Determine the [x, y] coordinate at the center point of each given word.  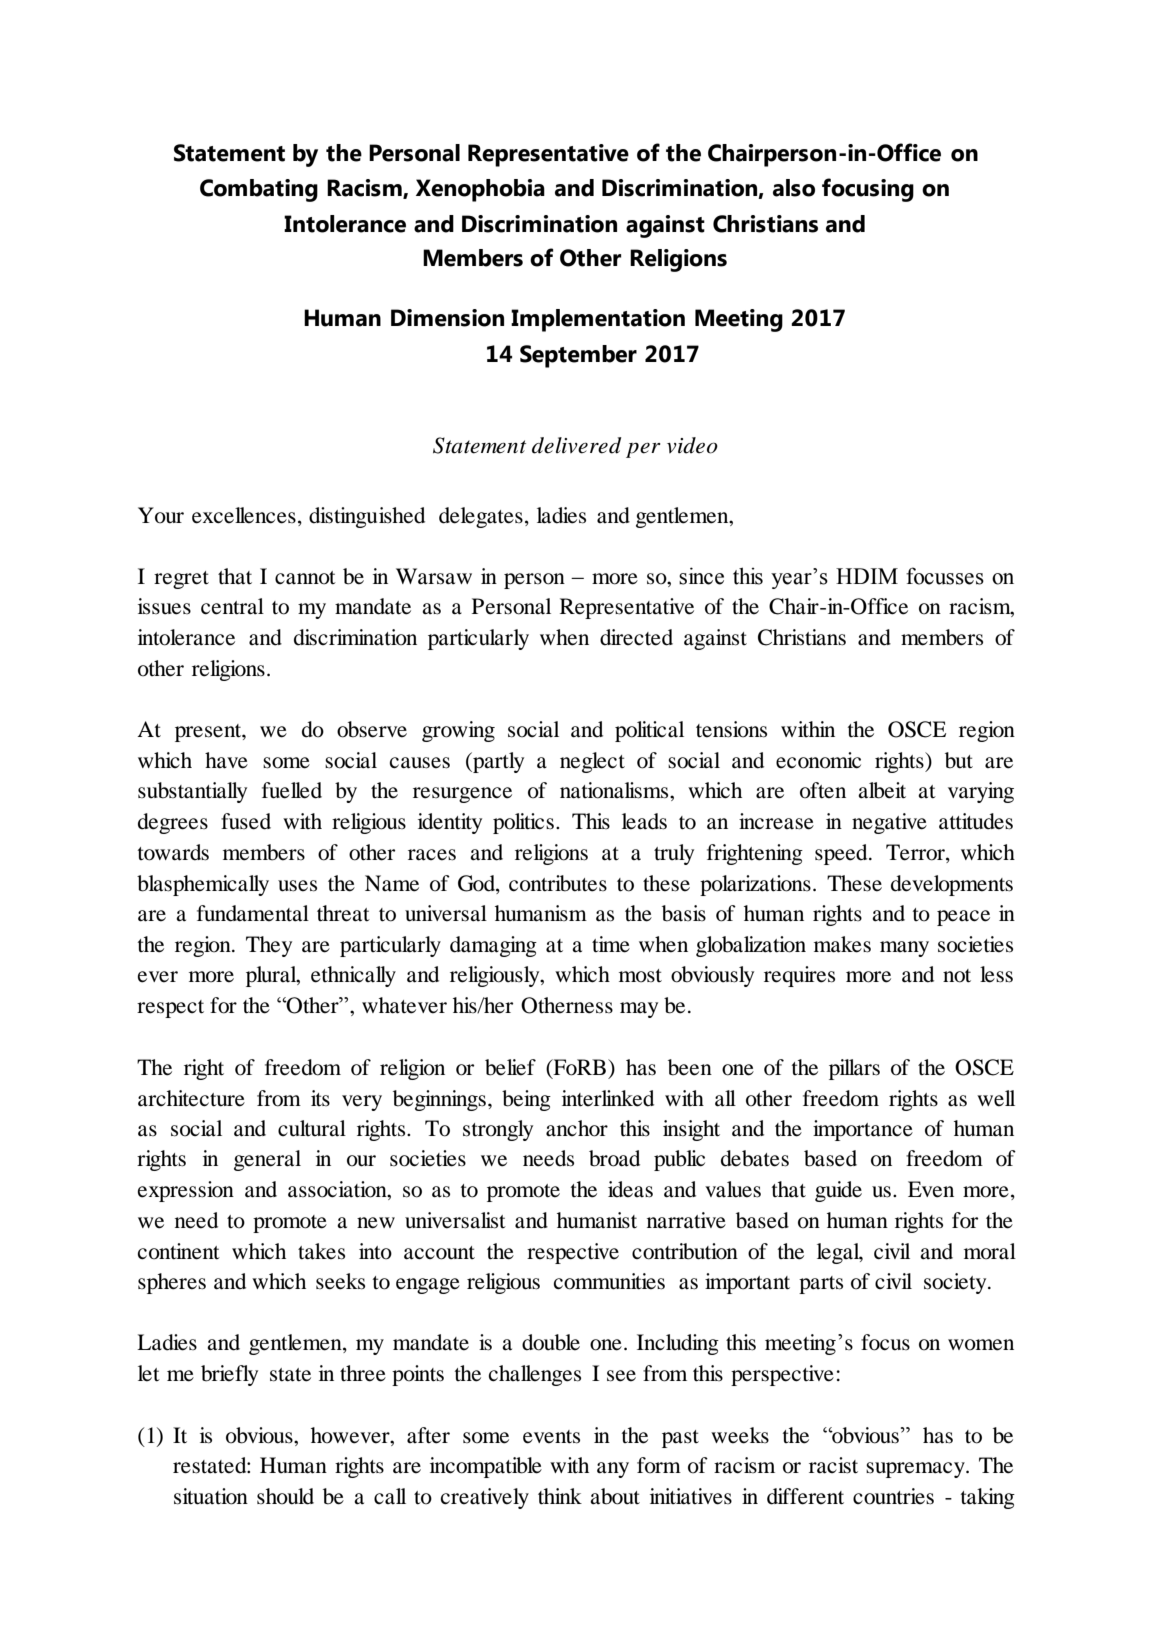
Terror [916, 852]
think [560, 1496]
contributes [558, 883]
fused [246, 821]
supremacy [916, 1470]
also [794, 188]
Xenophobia [480, 190]
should [285, 1496]
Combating [259, 190]
